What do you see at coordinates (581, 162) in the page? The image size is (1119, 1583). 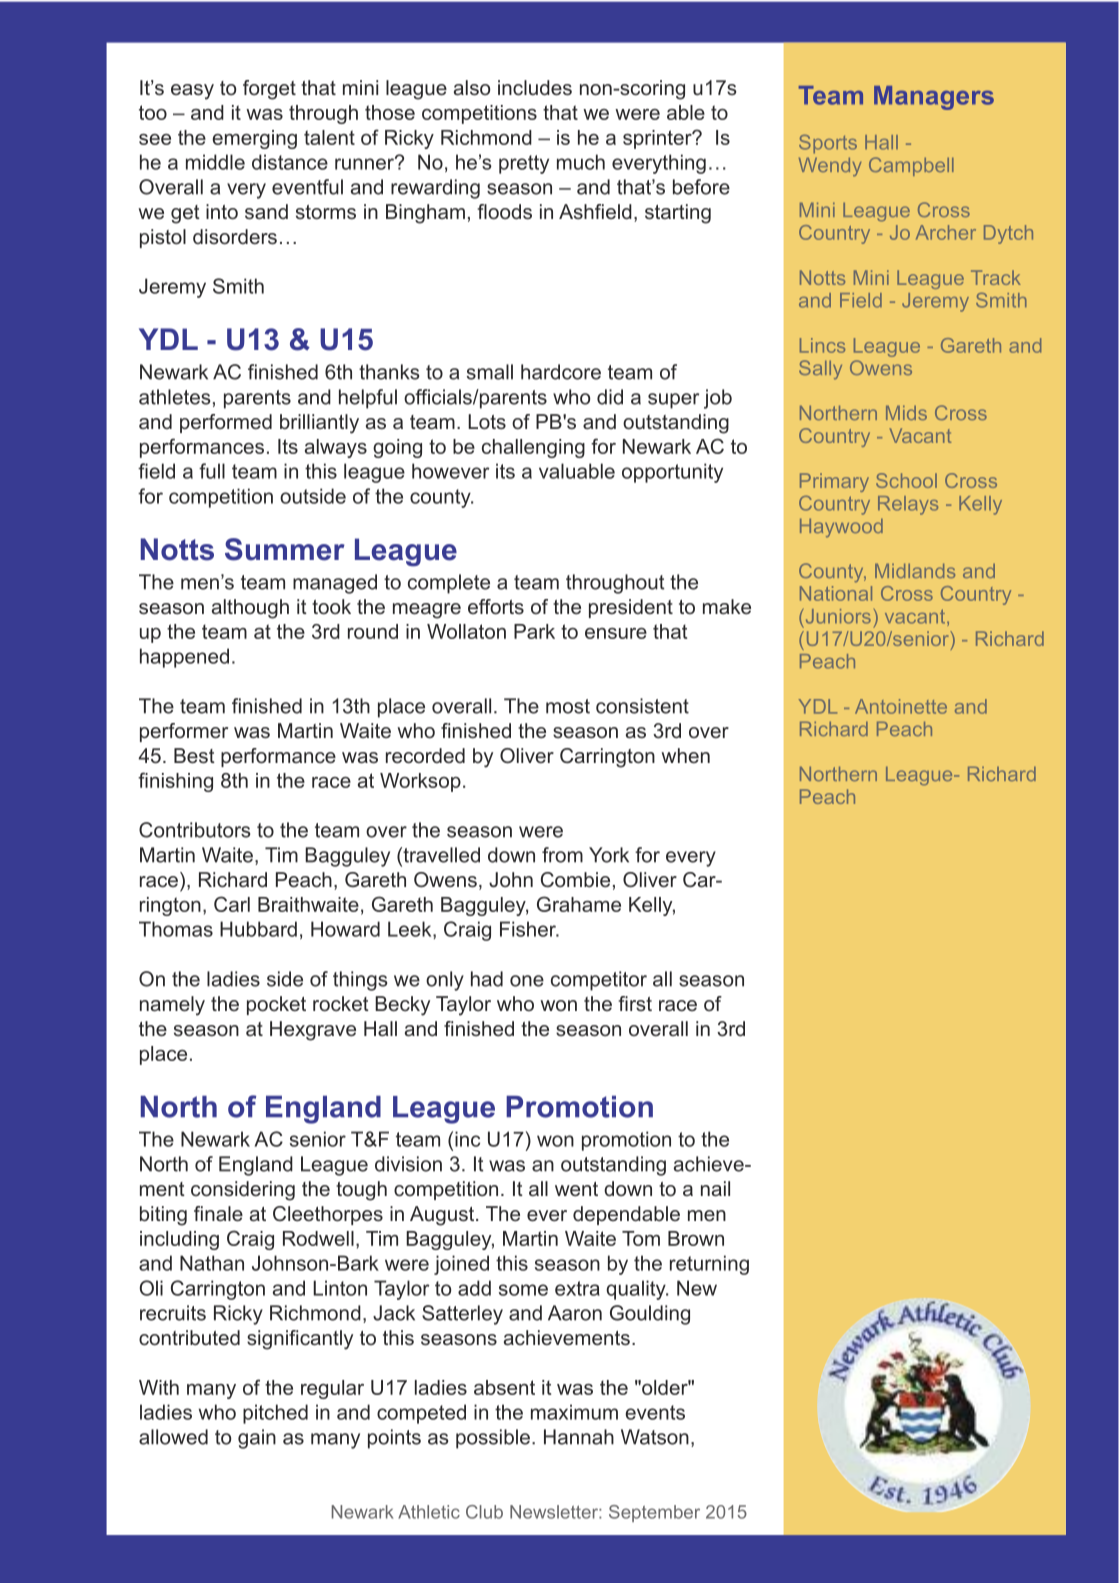 I see `much` at bounding box center [581, 162].
